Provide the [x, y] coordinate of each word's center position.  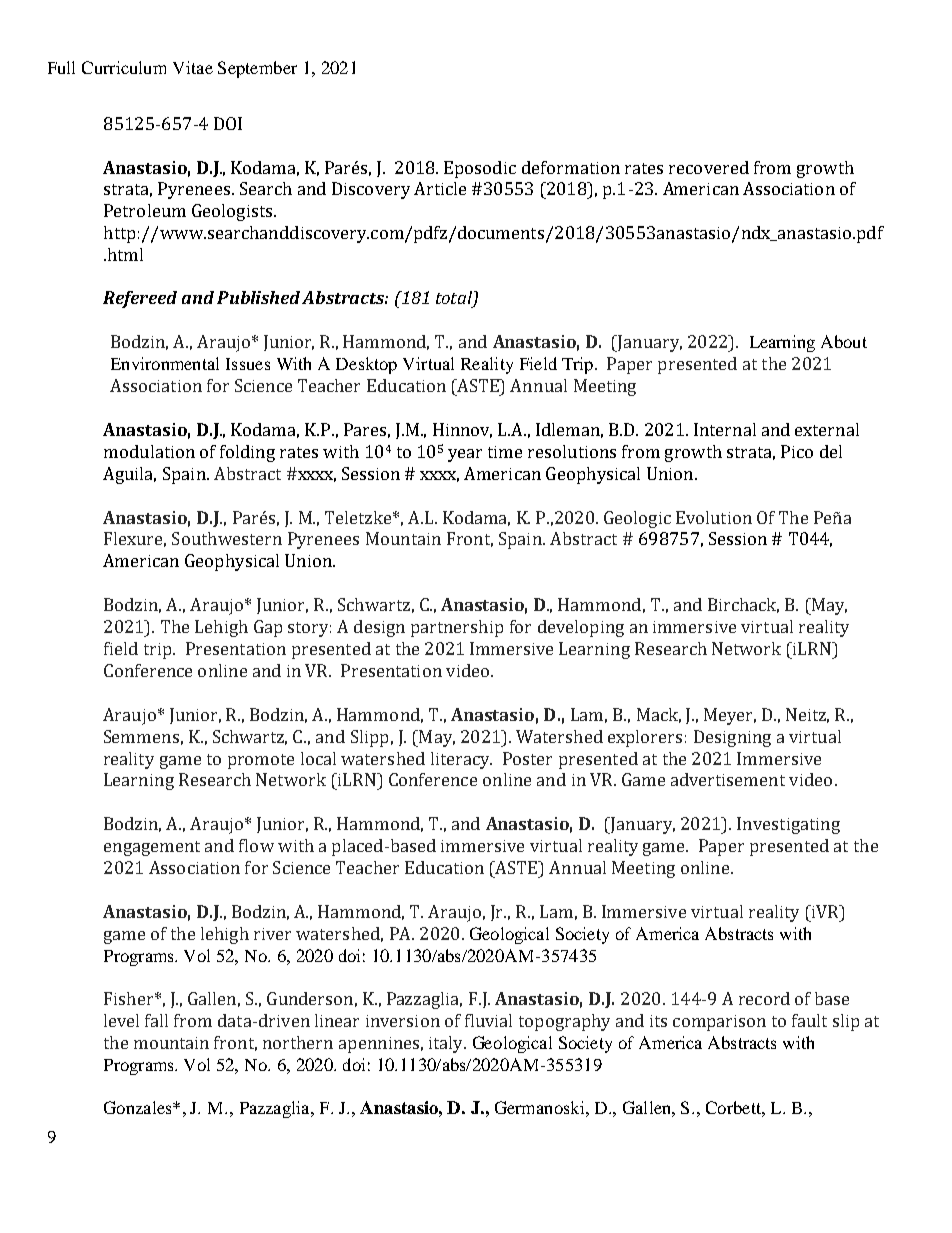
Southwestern [227, 538]
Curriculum [124, 67]
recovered [709, 167]
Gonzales [139, 1107]
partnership [457, 628]
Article [440, 188]
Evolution [714, 517]
